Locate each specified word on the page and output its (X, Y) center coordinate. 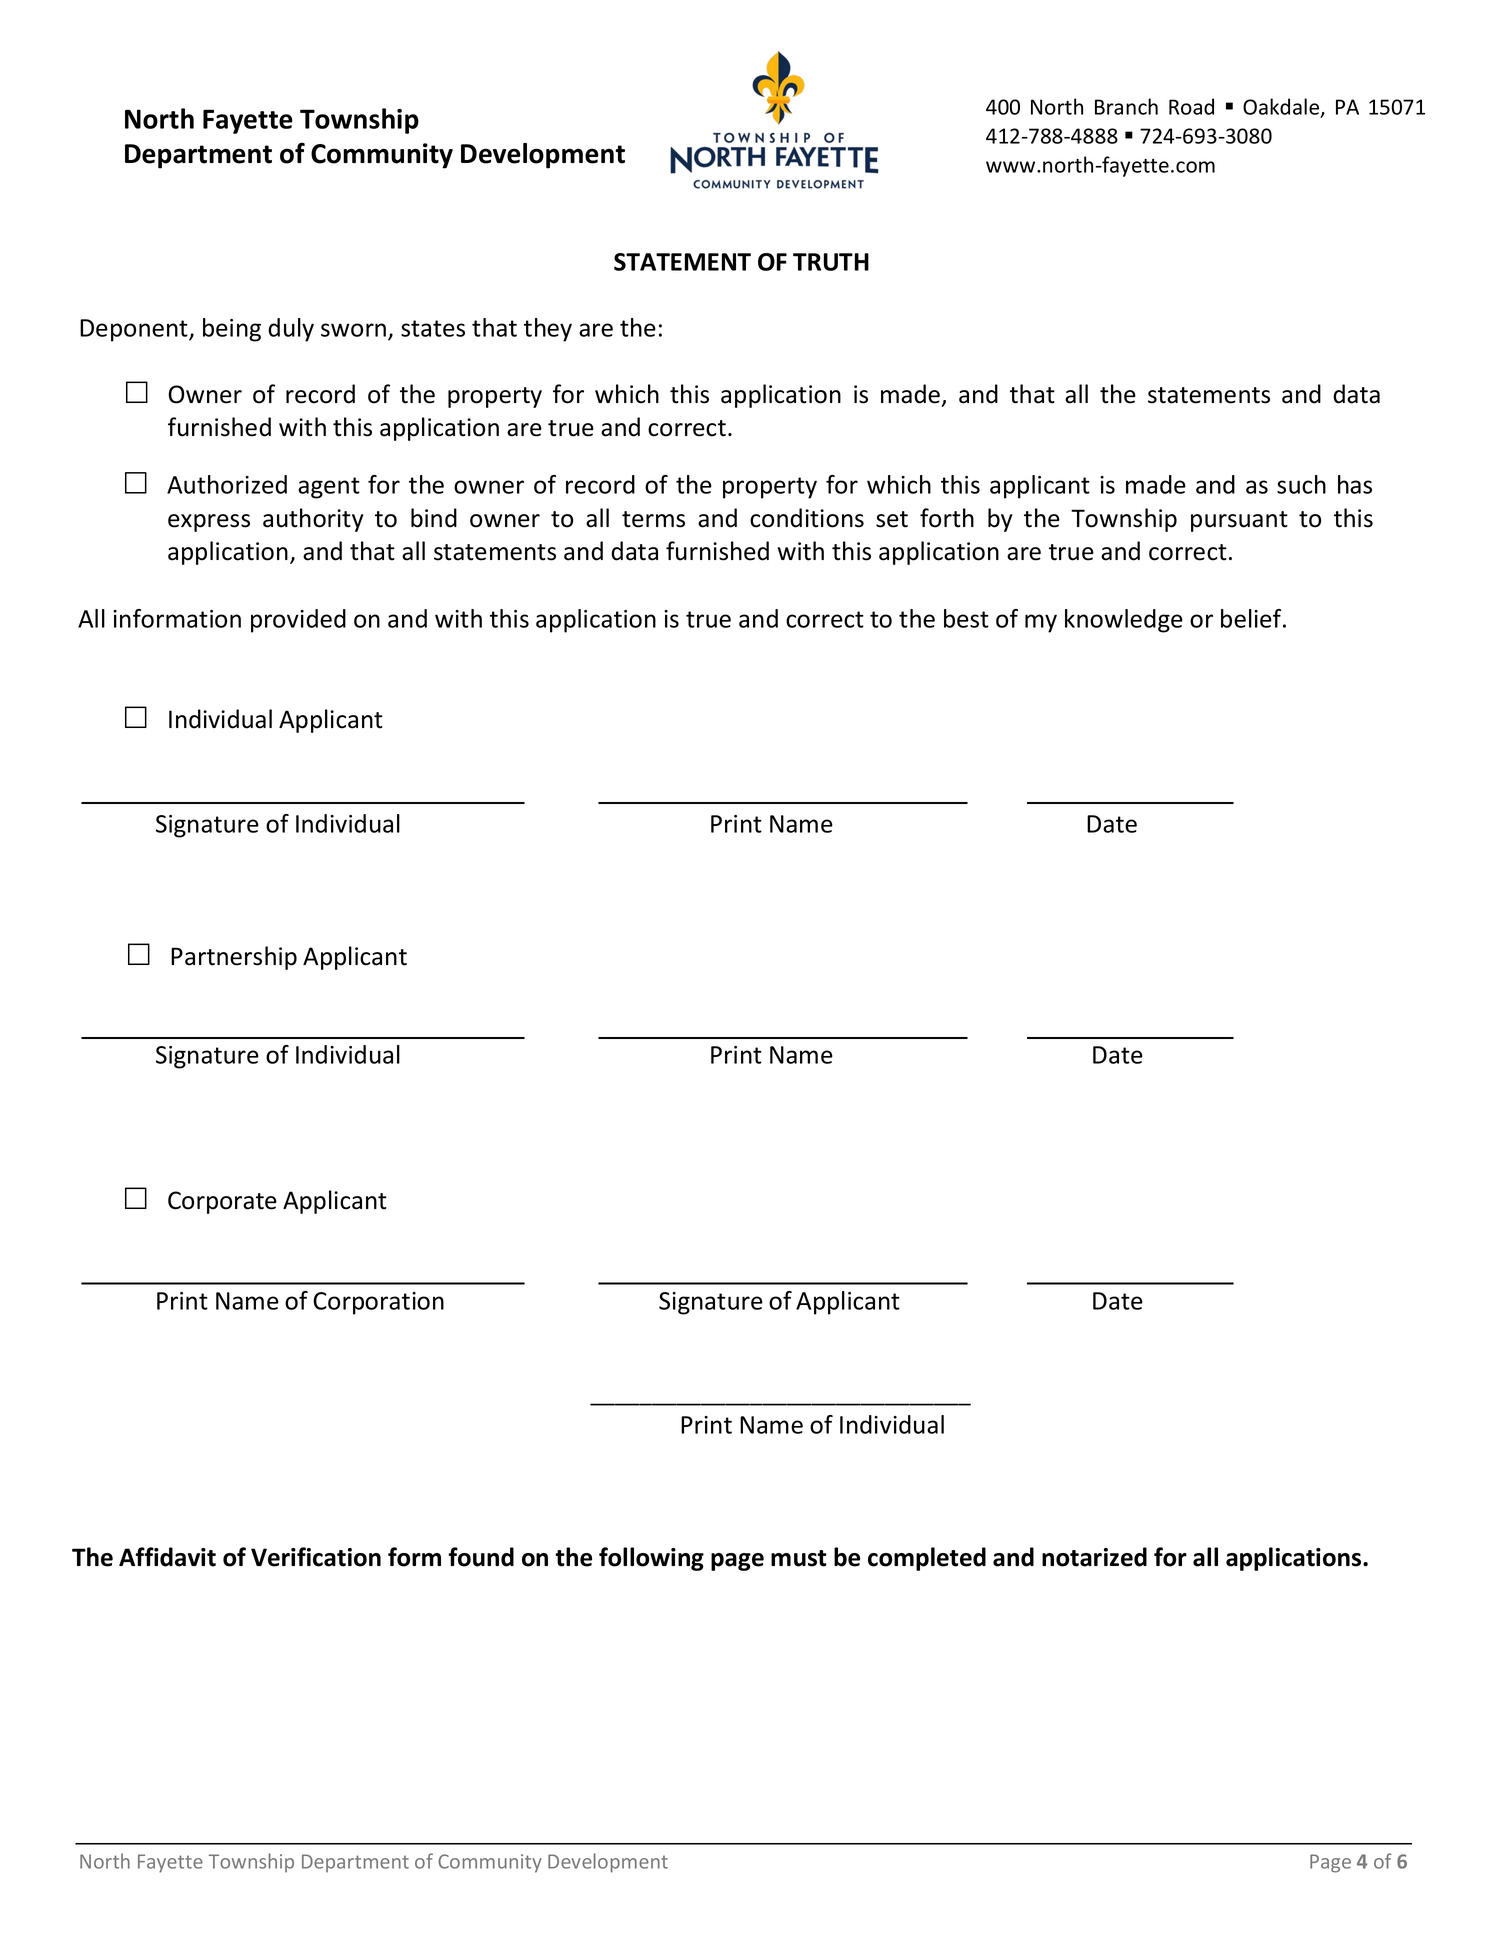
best (966, 618)
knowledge (1124, 621)
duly (291, 330)
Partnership (234, 958)
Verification (316, 1557)
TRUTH (831, 262)
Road (1191, 106)
